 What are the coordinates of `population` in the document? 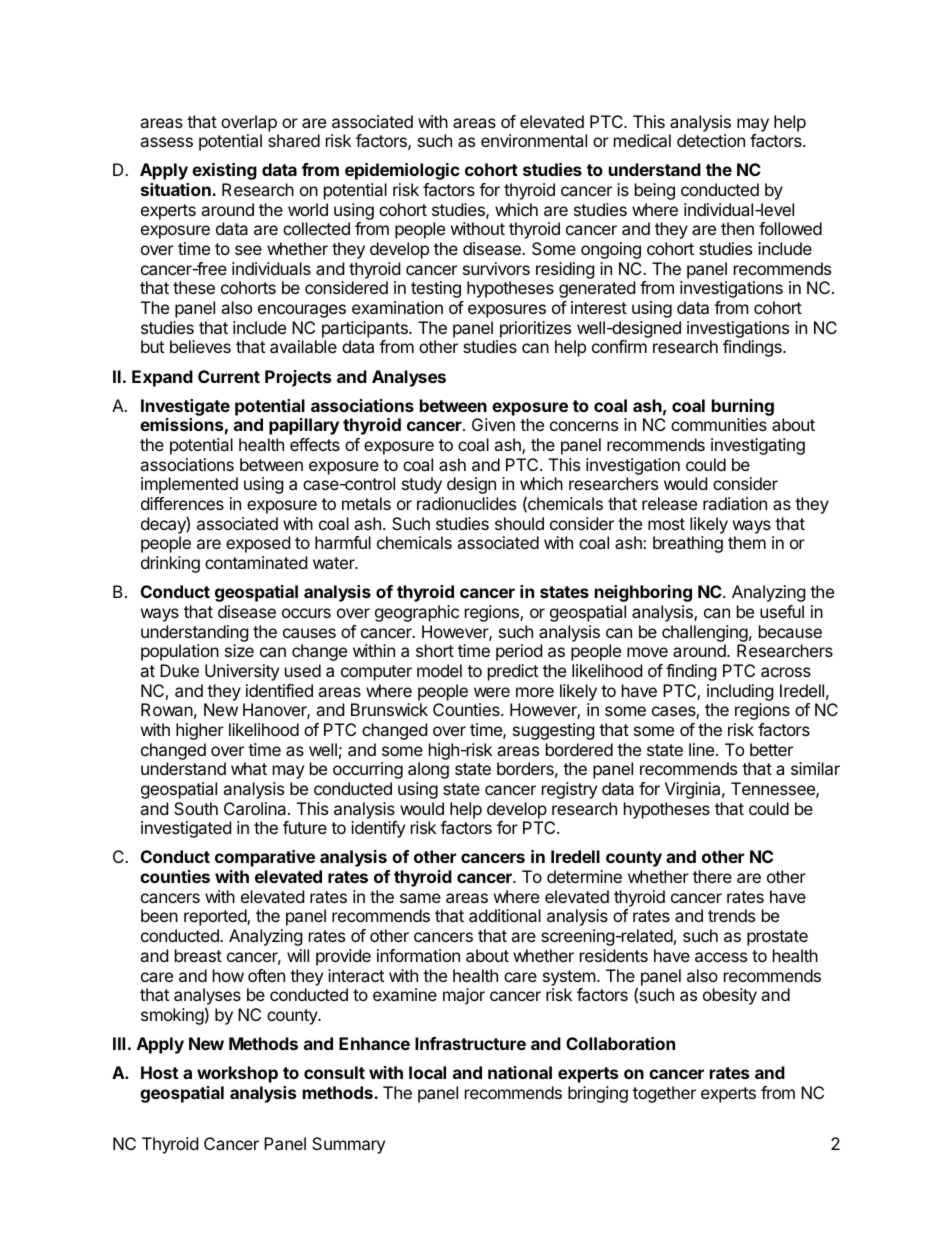 It's located at (180, 652).
